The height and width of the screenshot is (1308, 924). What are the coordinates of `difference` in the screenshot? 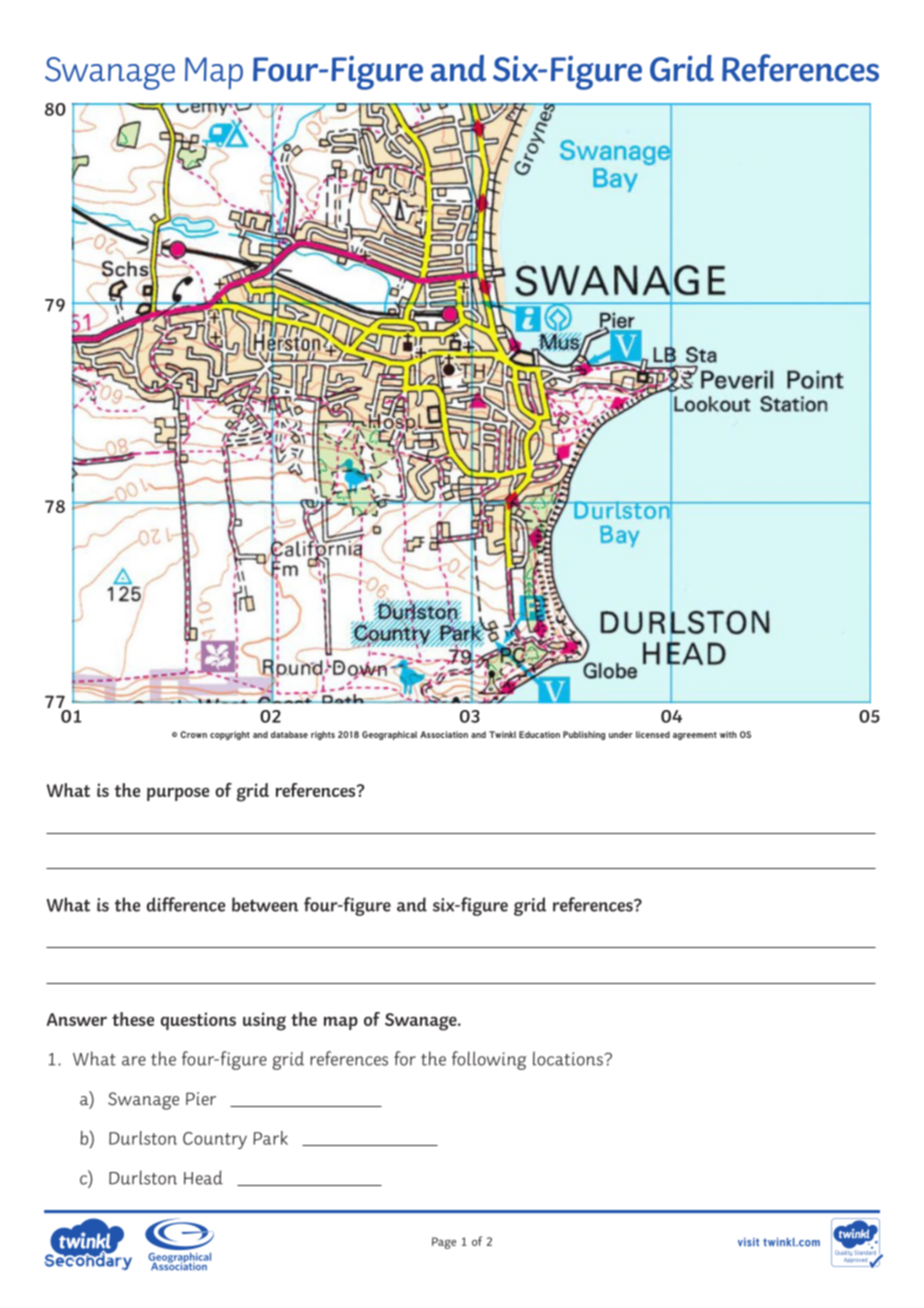 It's located at (186, 904).
